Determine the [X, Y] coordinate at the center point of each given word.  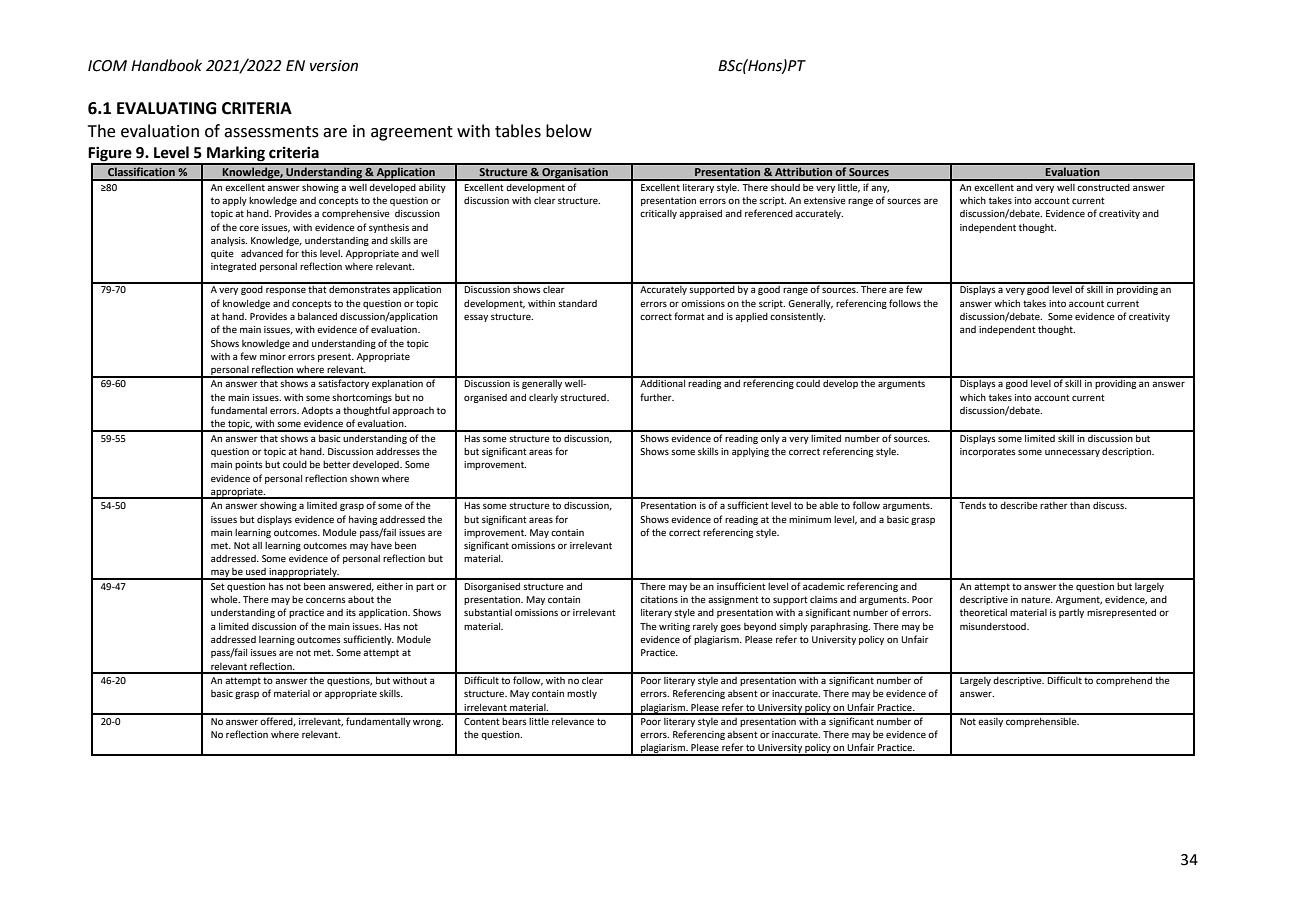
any [880, 189]
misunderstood [994, 626]
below [569, 131]
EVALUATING [166, 108]
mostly [582, 694]
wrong [428, 723]
